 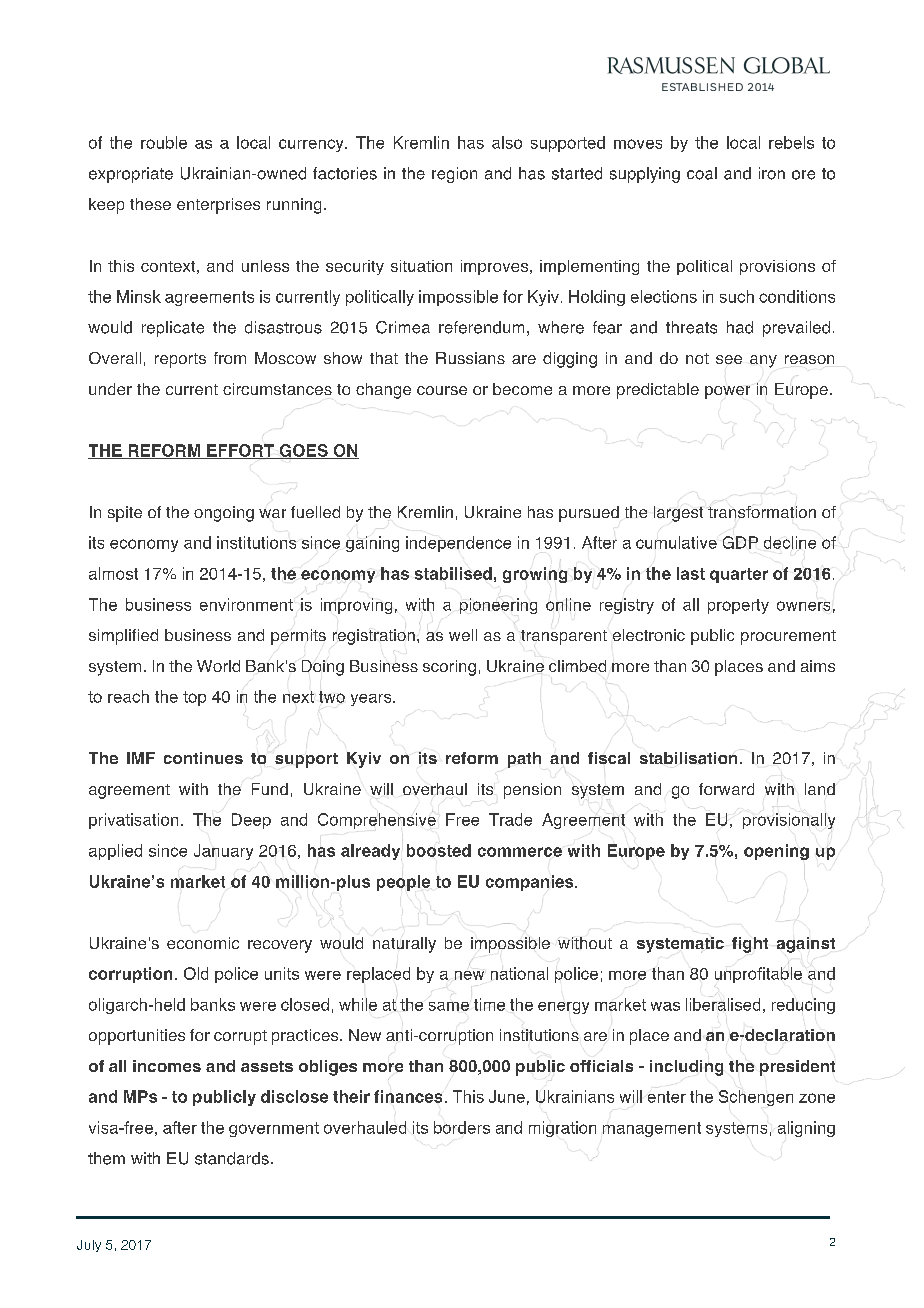 What do you see at coordinates (223, 852) in the document?
I see `January` at bounding box center [223, 852].
